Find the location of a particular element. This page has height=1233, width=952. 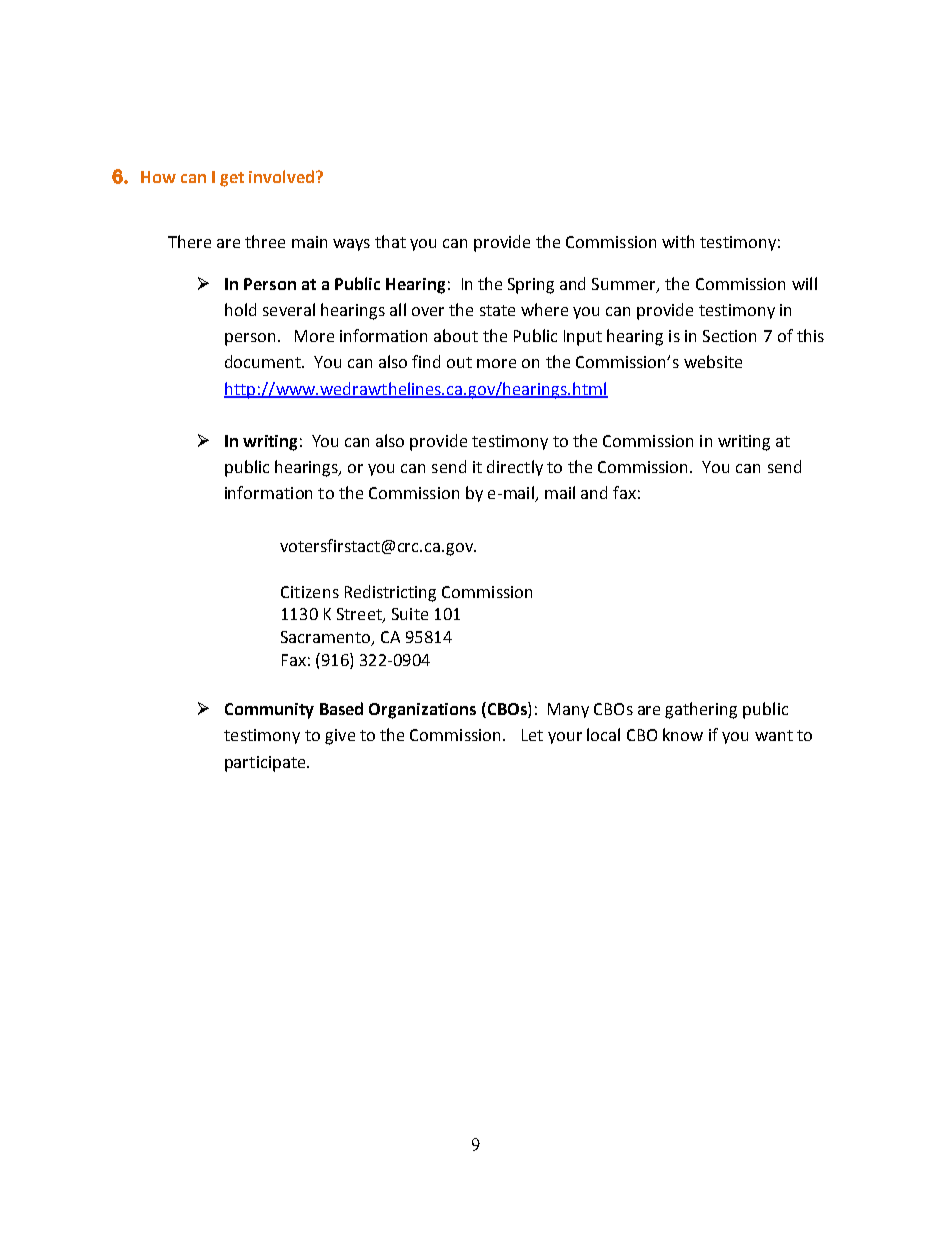

hold is located at coordinates (240, 309).
